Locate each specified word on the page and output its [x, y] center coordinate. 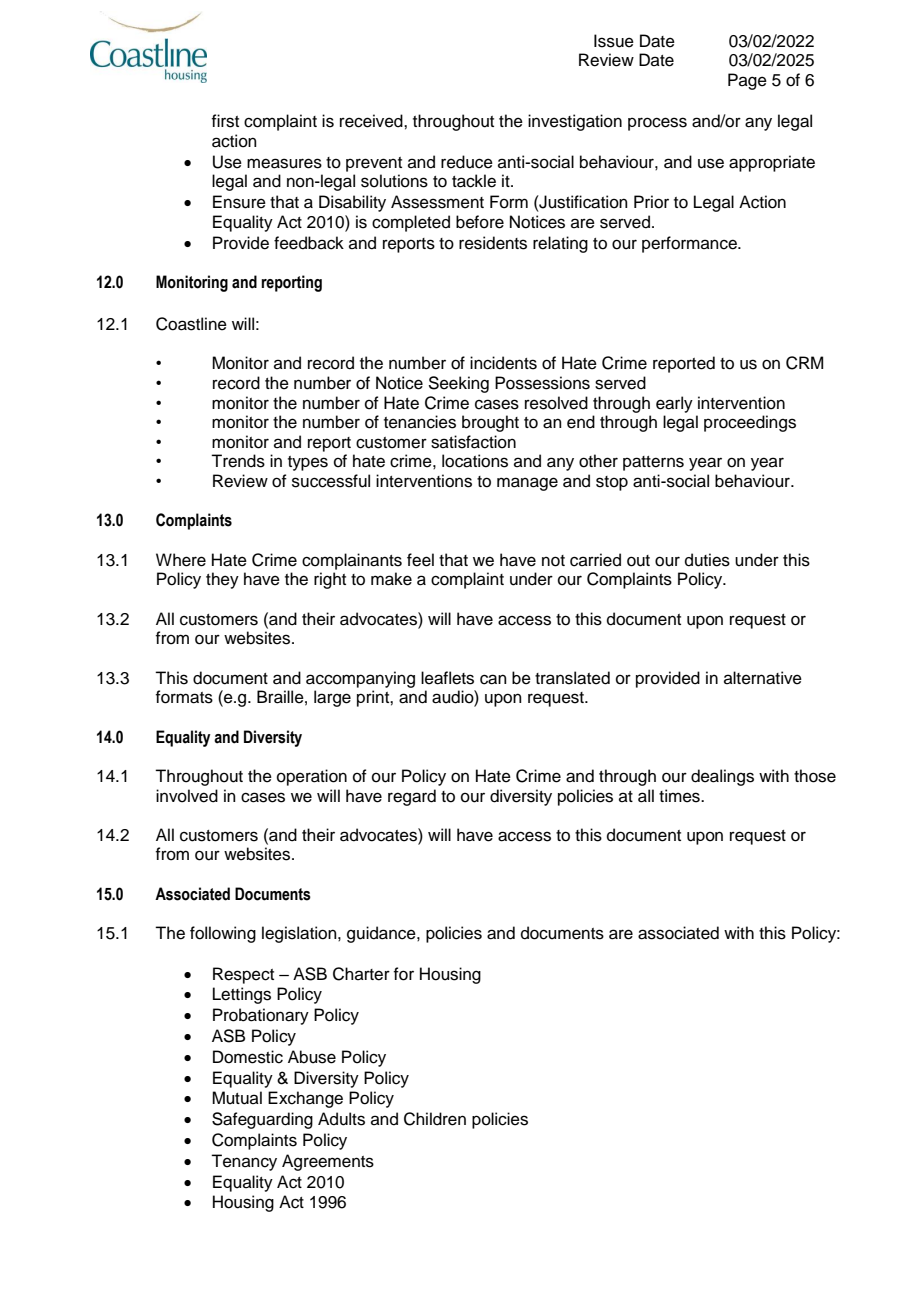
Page [747, 81]
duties [707, 560]
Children [435, 1119]
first [225, 121]
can [493, 679]
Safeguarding [262, 1120]
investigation [575, 122]
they [222, 580]
